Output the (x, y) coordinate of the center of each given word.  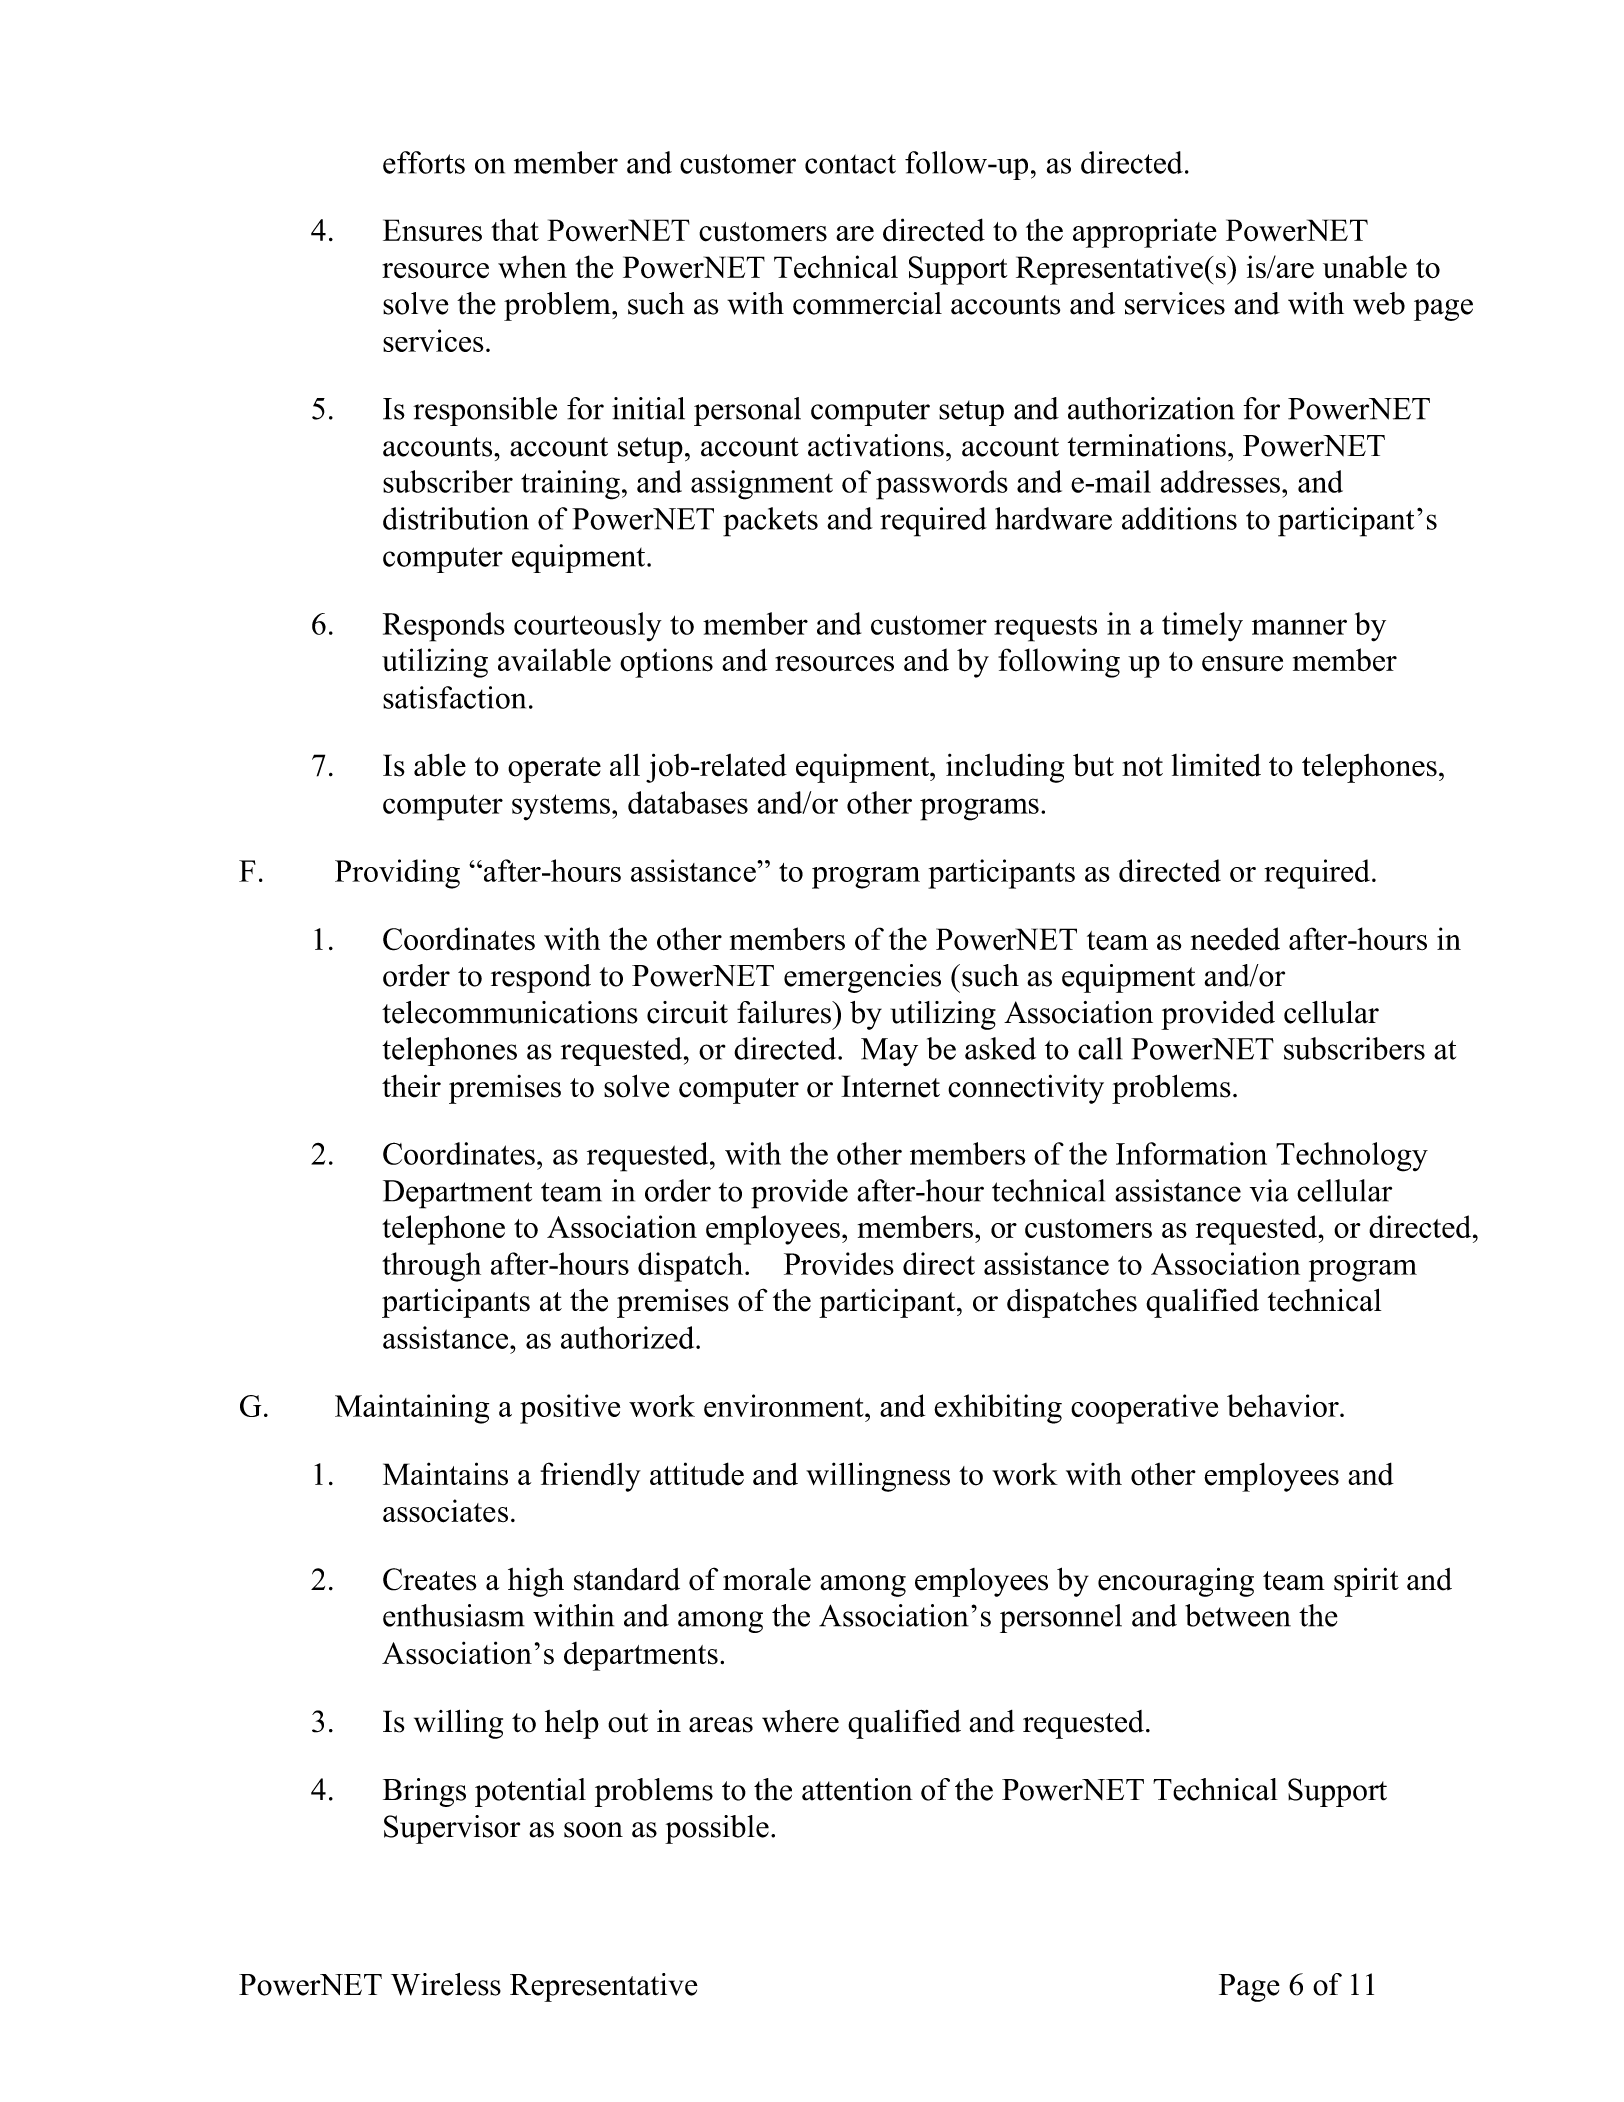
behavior (1284, 1405)
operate (554, 770)
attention (857, 1789)
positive (570, 1409)
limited (1216, 765)
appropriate (1145, 233)
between (1238, 1615)
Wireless (446, 1984)
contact (850, 164)
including (1005, 768)
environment (785, 1405)
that (515, 229)
